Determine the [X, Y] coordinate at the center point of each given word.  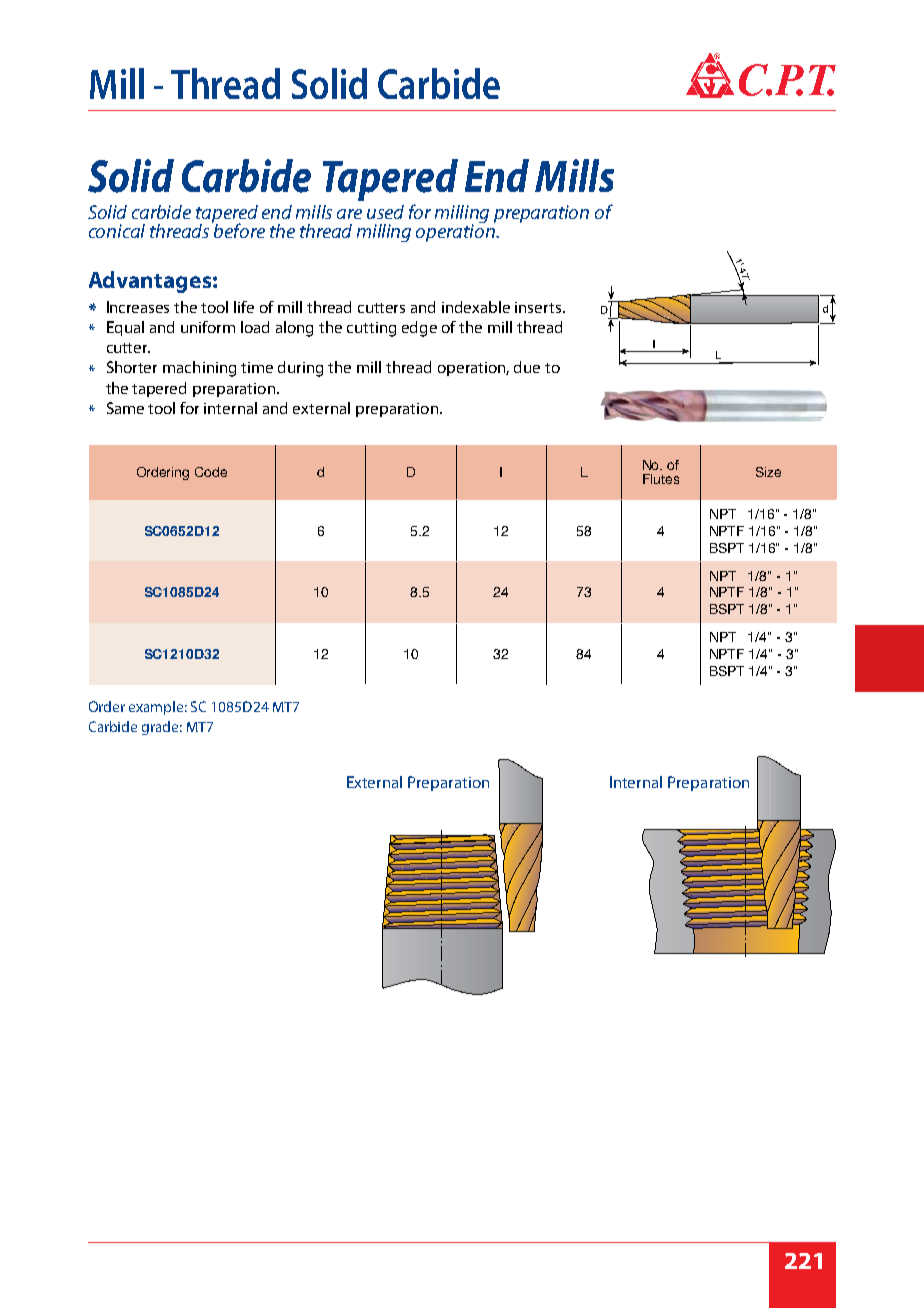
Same [125, 408]
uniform [208, 327]
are [349, 214]
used [385, 212]
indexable [476, 307]
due [527, 367]
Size [768, 472]
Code [211, 472]
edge [419, 329]
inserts [539, 307]
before [239, 229]
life [244, 307]
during [300, 369]
